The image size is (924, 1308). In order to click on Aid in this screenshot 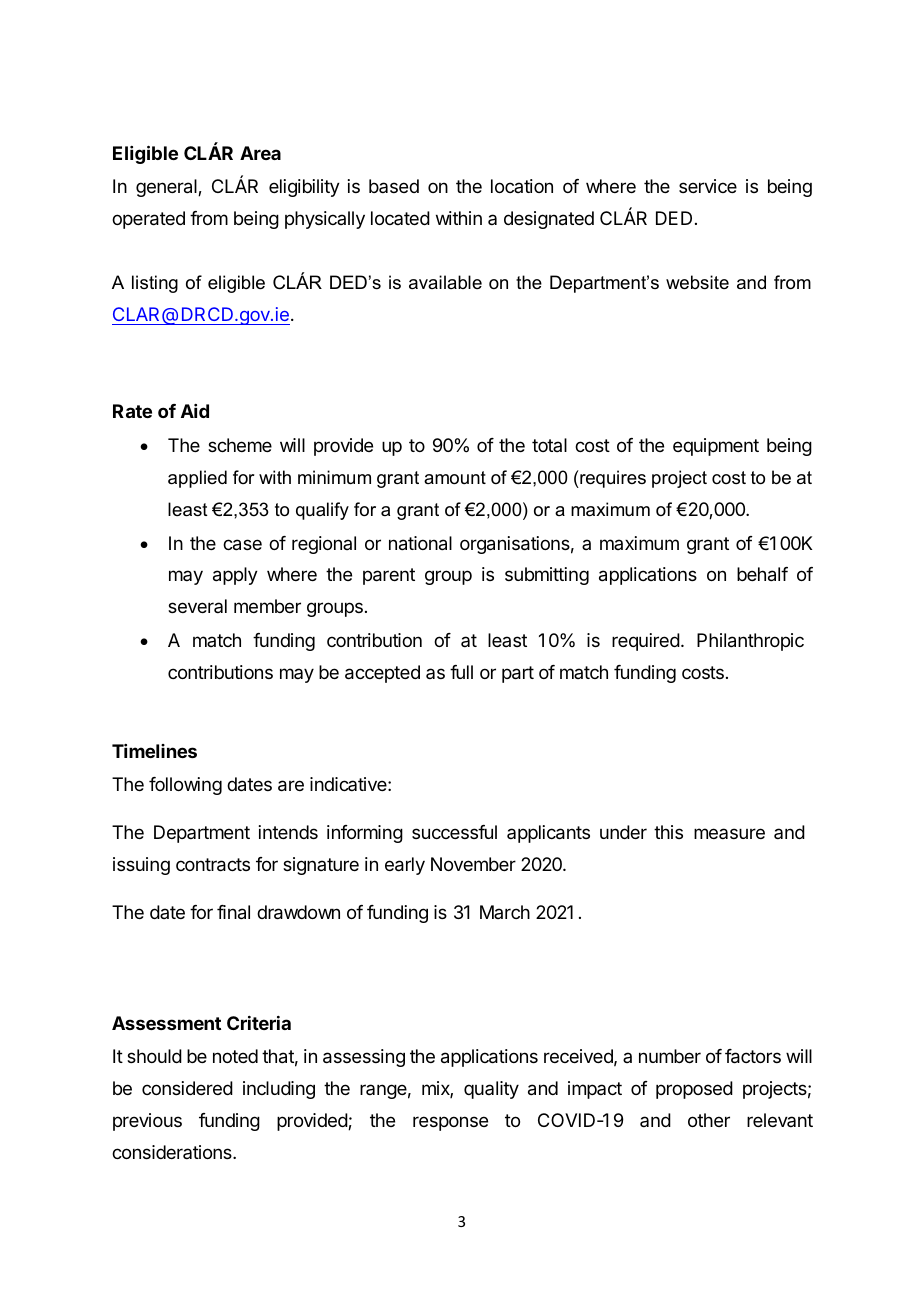, I will do `click(195, 411)`.
